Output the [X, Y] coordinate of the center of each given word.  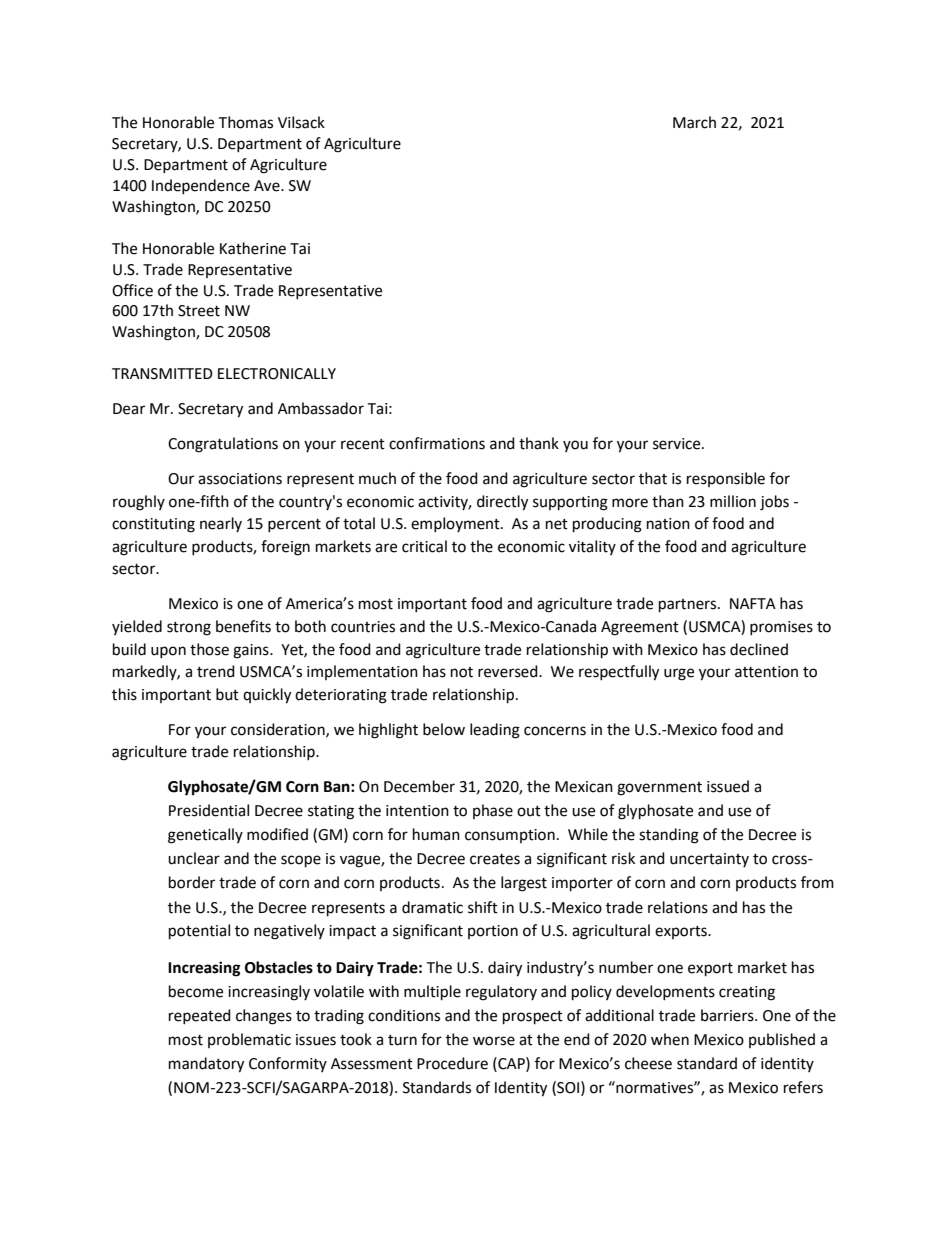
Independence [201, 186]
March [694, 122]
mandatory [206, 1065]
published [782, 1040]
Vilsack [301, 122]
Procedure [452, 1063]
